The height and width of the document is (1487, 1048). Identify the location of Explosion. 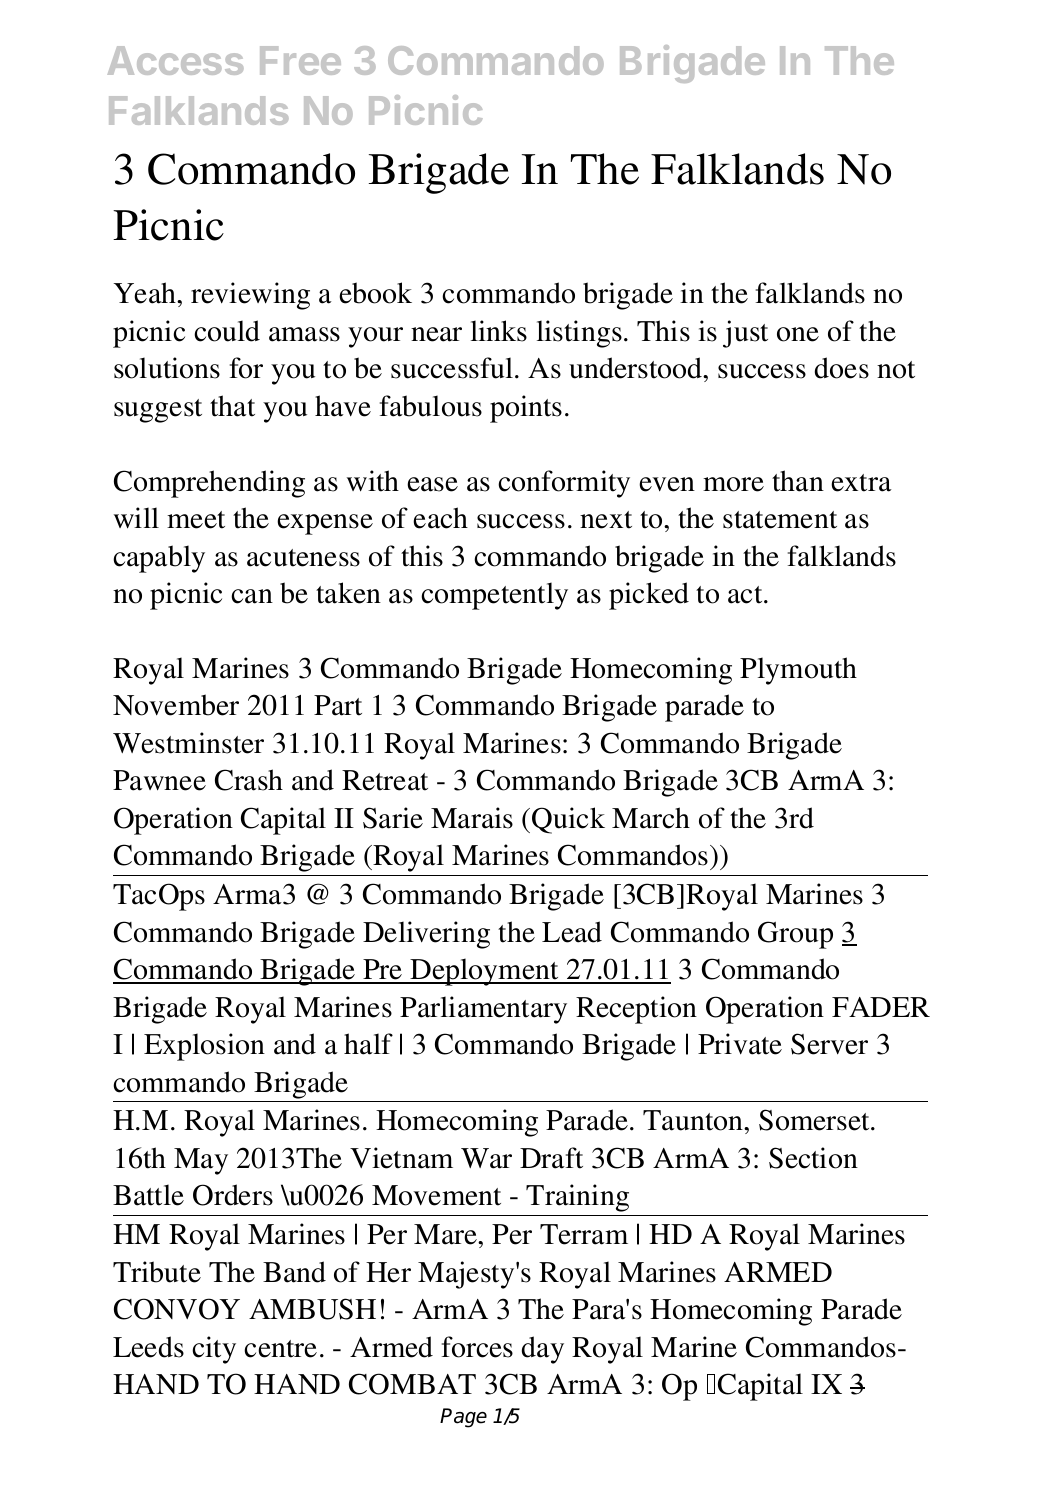
(204, 1047).
